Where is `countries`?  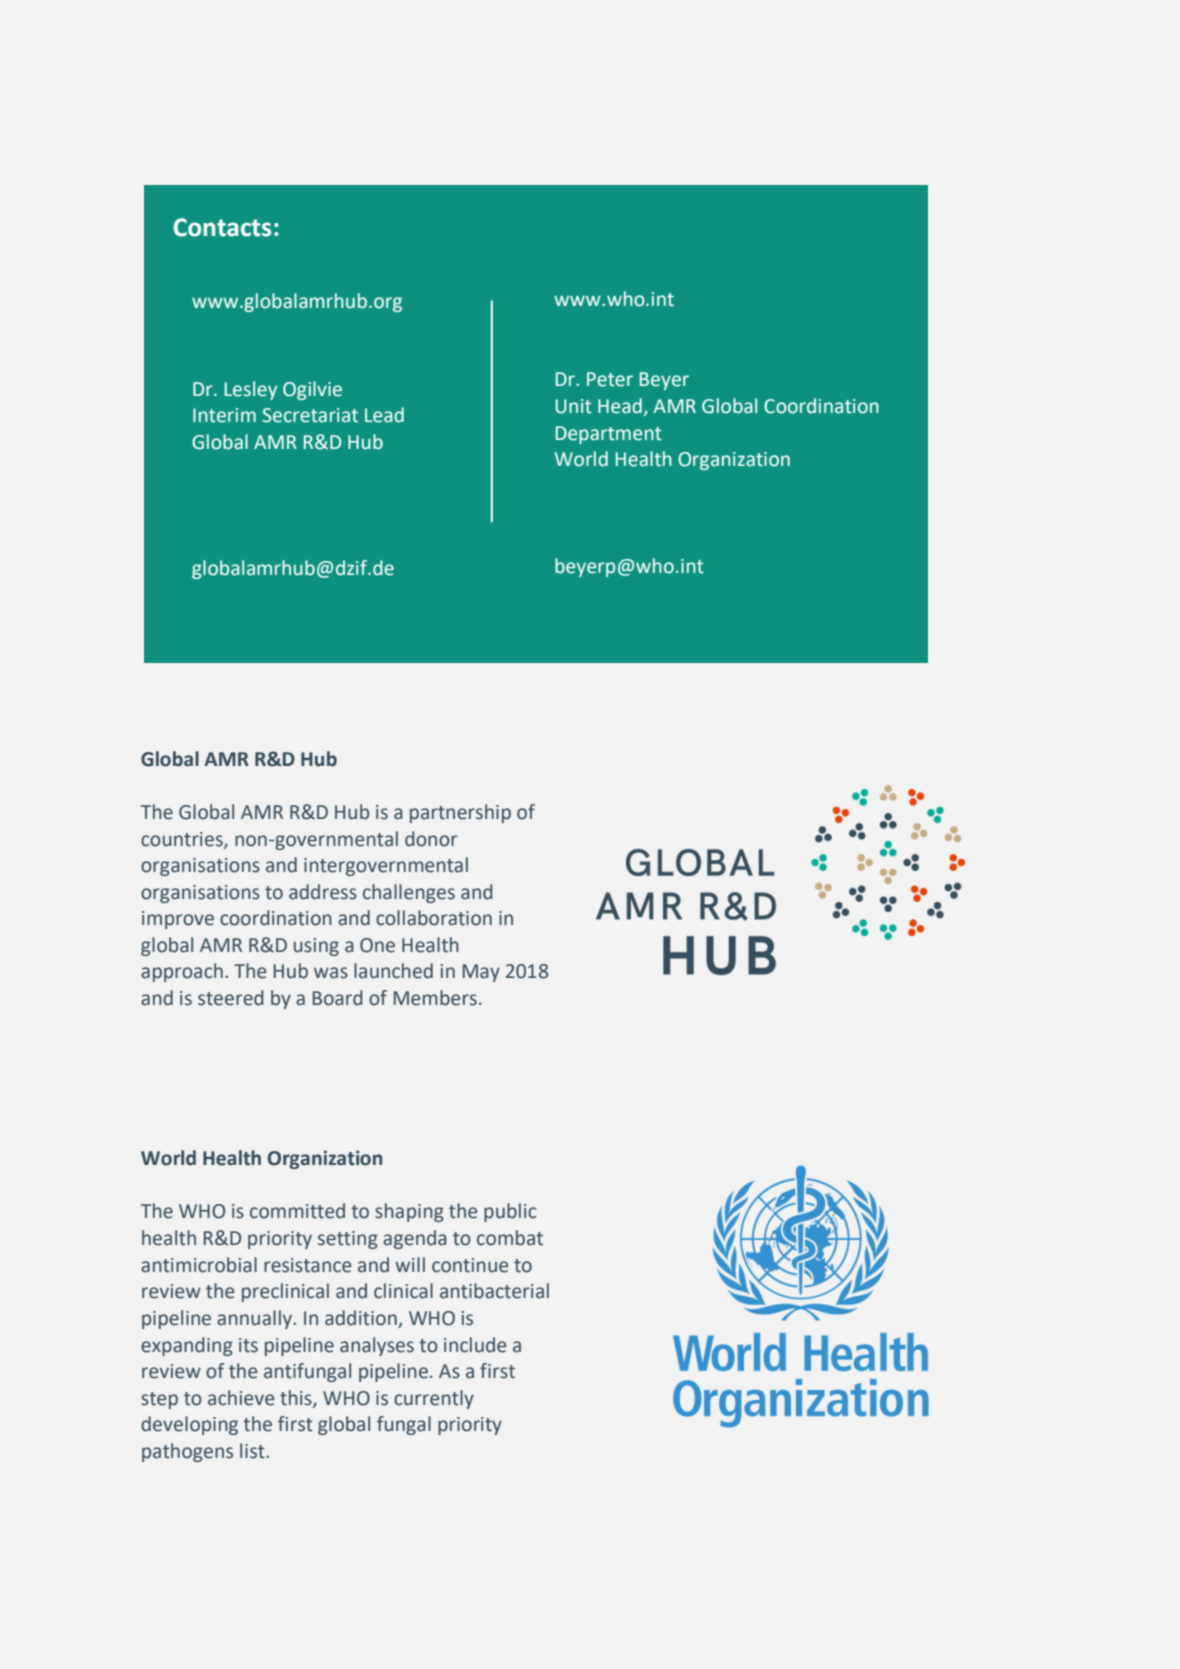 countries is located at coordinates (183, 840).
